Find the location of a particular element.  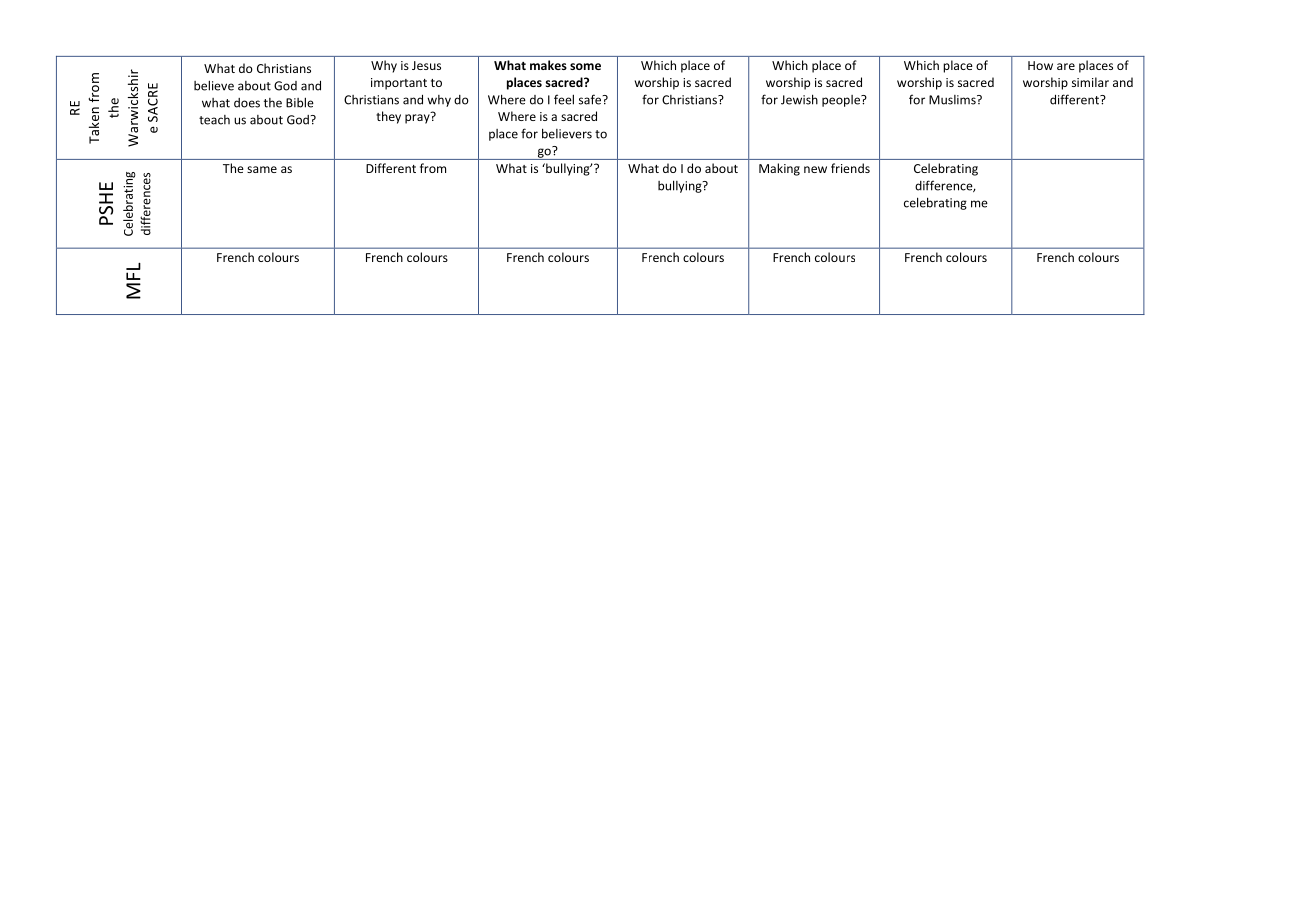

How is located at coordinates (1040, 65).
